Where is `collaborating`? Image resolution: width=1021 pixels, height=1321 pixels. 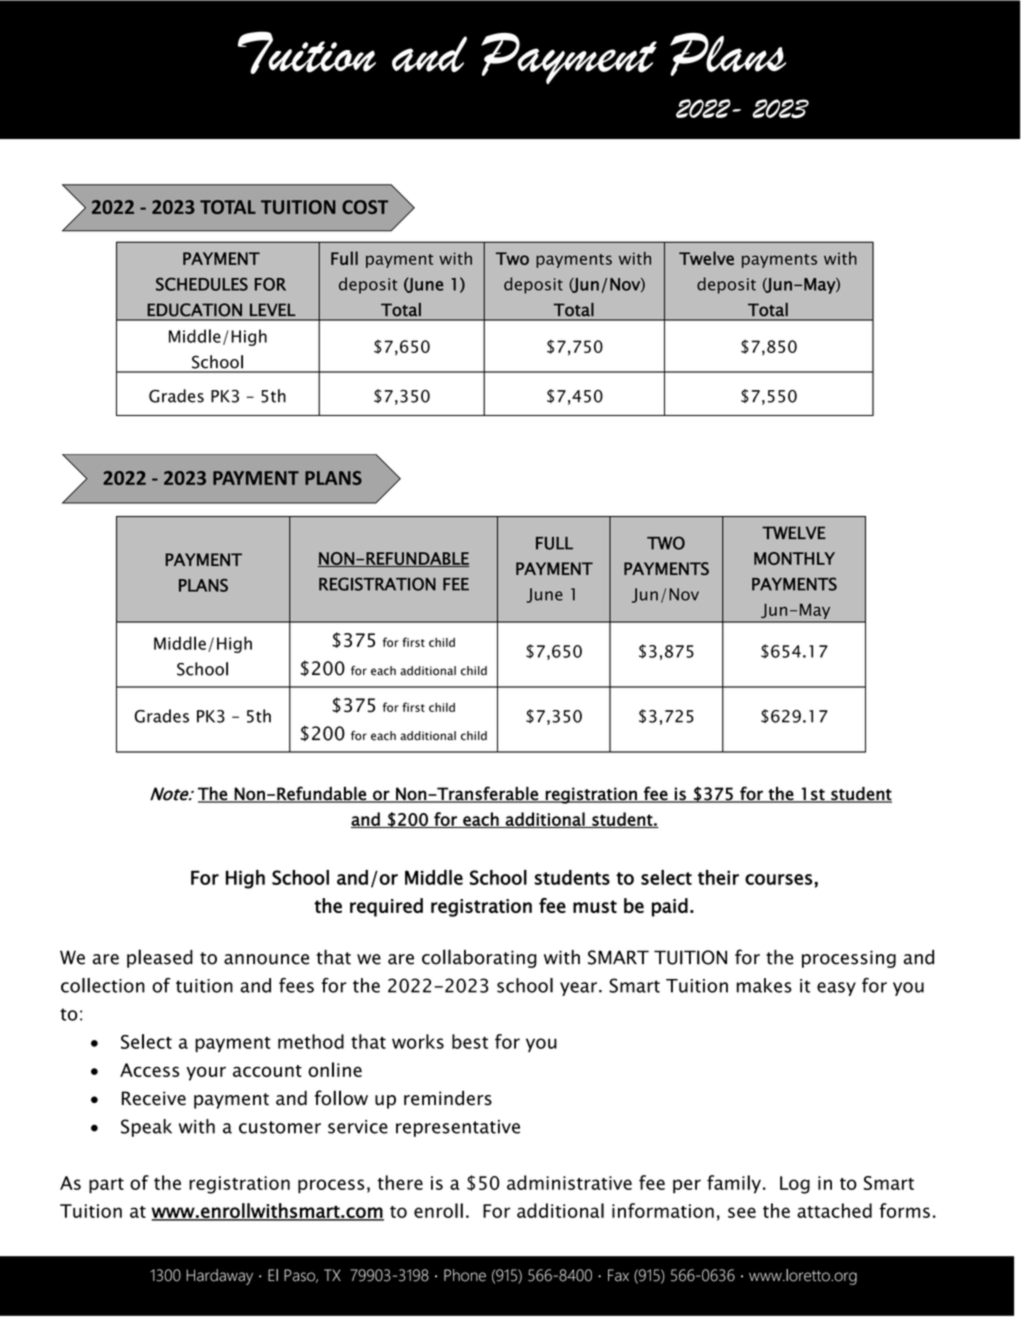
collaborating is located at coordinates (479, 958).
